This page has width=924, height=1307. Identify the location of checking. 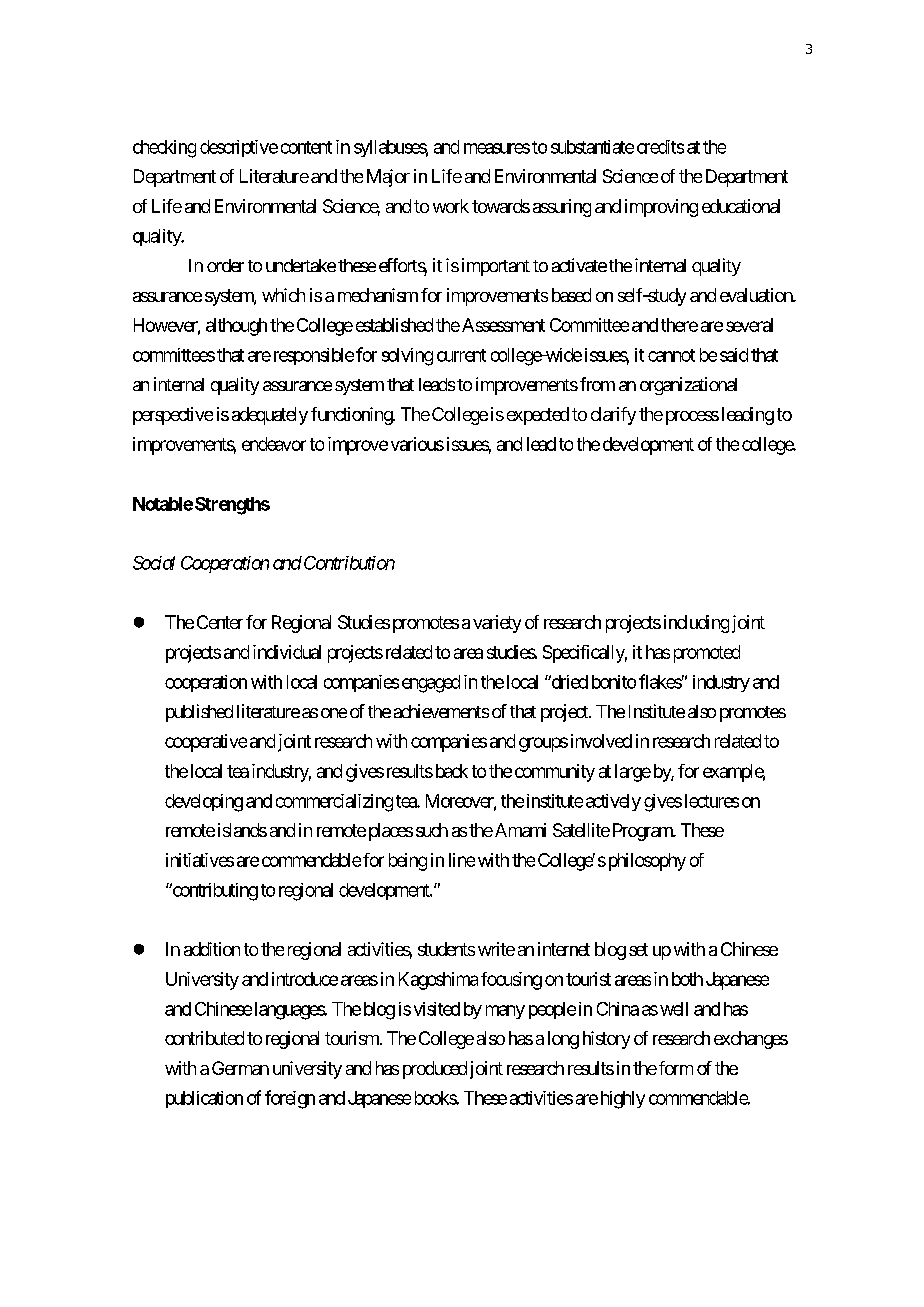
(164, 149).
